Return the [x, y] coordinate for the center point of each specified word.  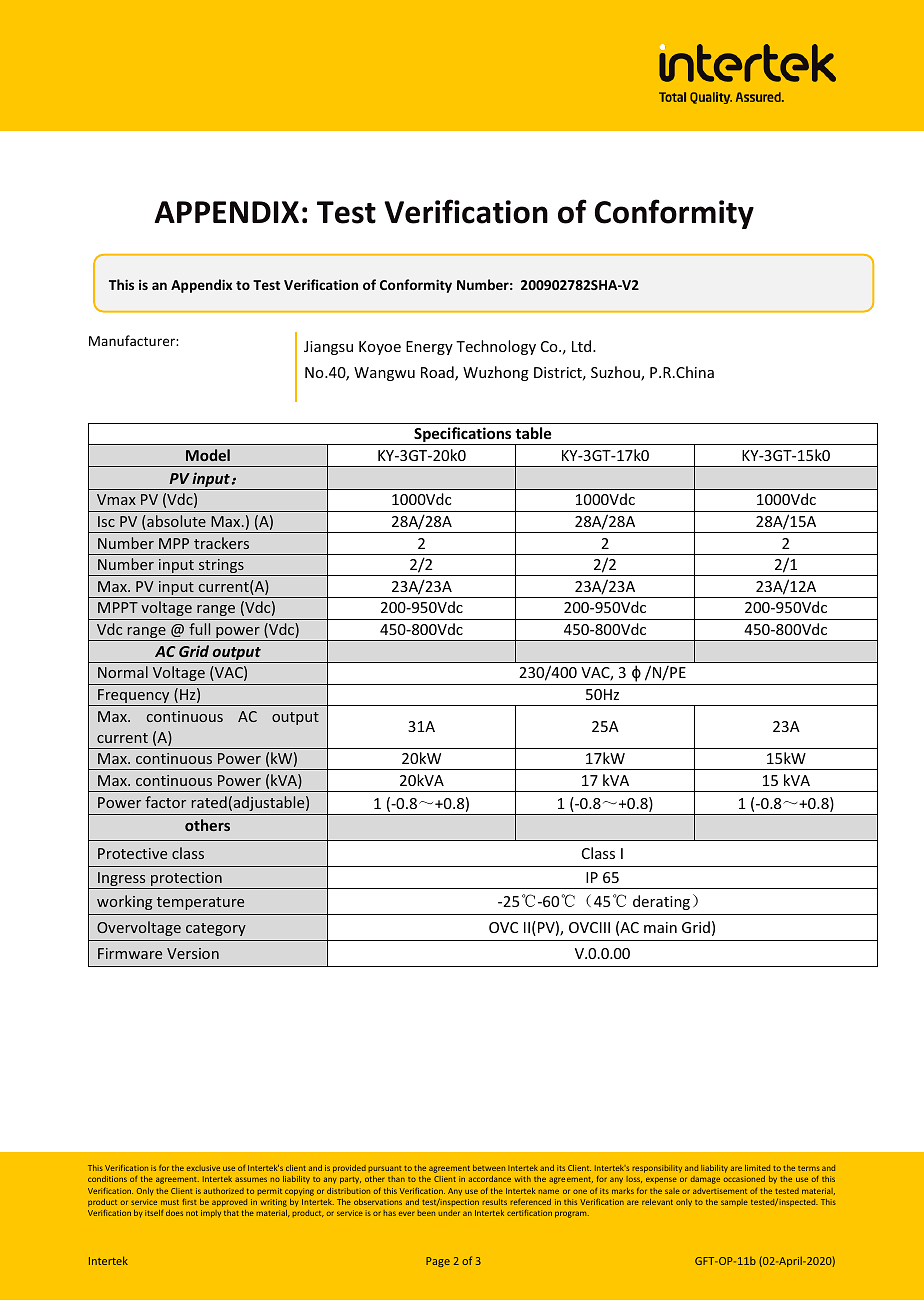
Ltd [583, 346]
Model [208, 455]
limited [757, 1168]
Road [438, 373]
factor [165, 802]
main [660, 927]
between [489, 1168]
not [192, 1213]
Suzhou [616, 373]
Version [193, 953]
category [216, 929]
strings [221, 567]
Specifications [463, 436]
